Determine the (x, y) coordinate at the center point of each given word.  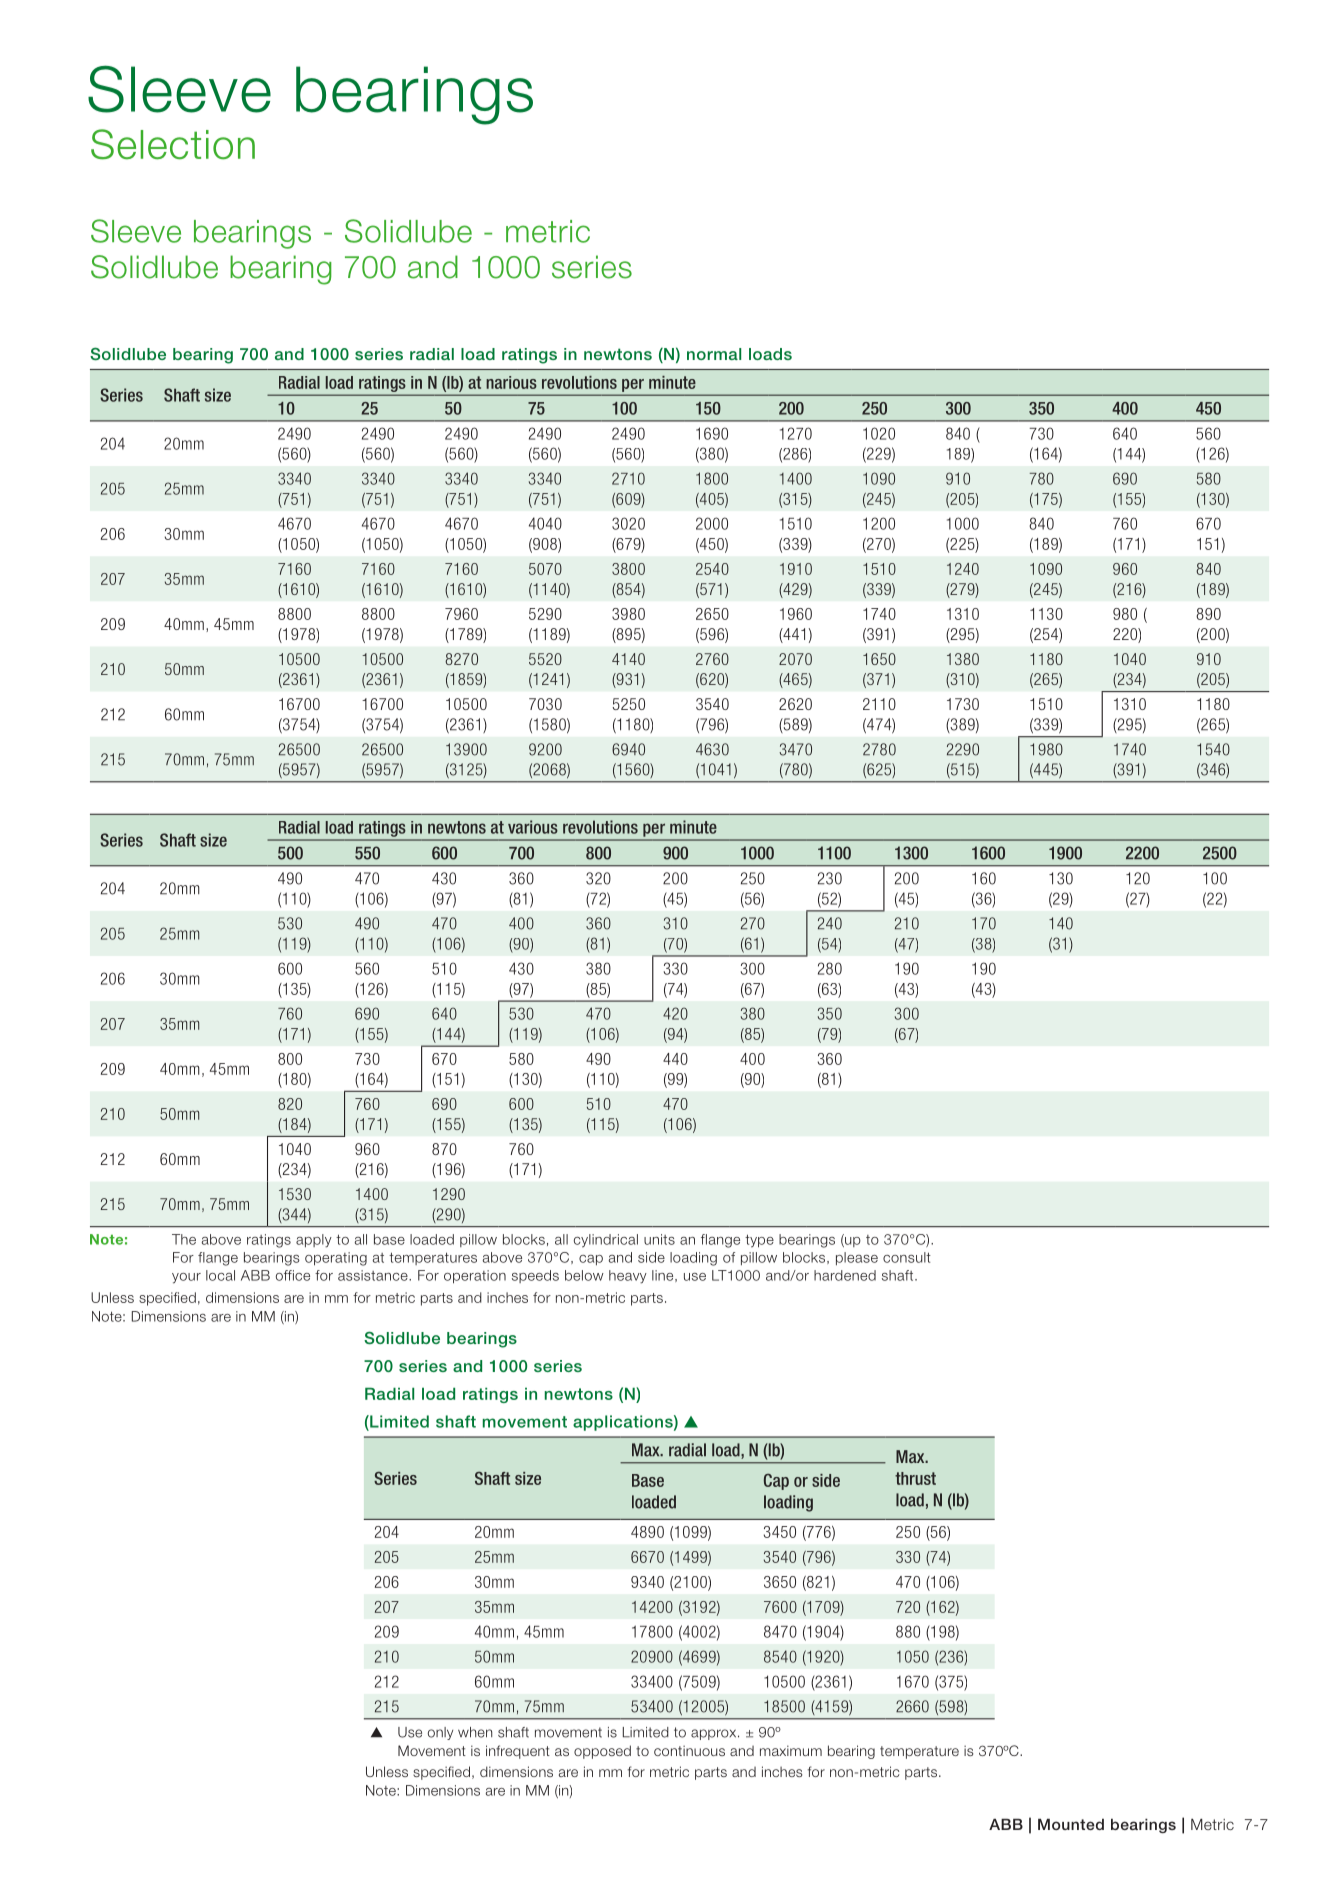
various (533, 827)
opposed (602, 1752)
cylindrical (606, 1241)
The (184, 1239)
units (659, 1239)
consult (907, 1257)
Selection (173, 144)
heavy (628, 1277)
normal (714, 354)
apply (314, 1241)
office (293, 1275)
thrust (915, 1478)
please (857, 1259)
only (440, 1733)
